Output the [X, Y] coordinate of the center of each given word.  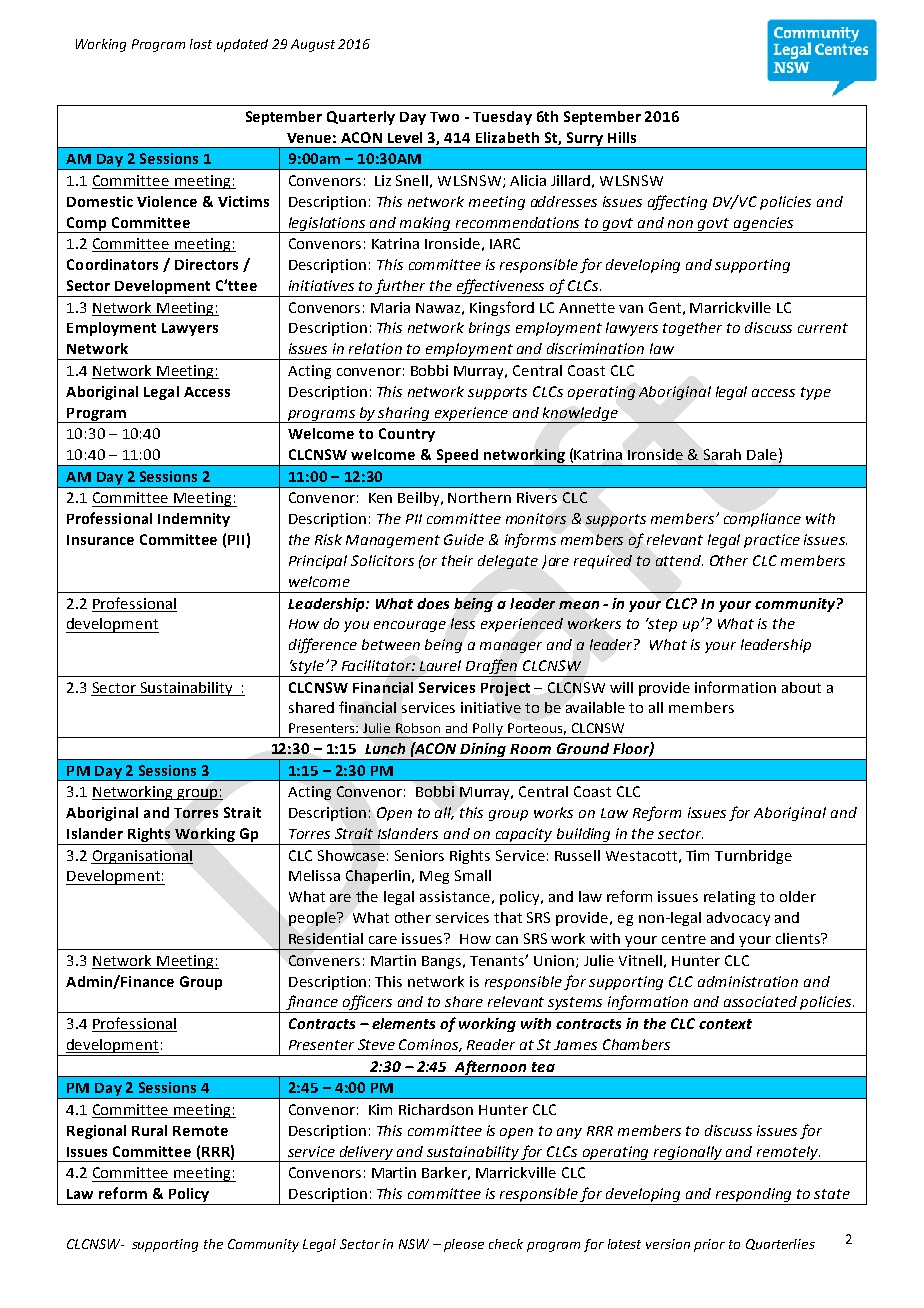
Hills [622, 137]
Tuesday [502, 118]
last [201, 44]
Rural [149, 1130]
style [308, 668]
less [463, 623]
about [801, 687]
